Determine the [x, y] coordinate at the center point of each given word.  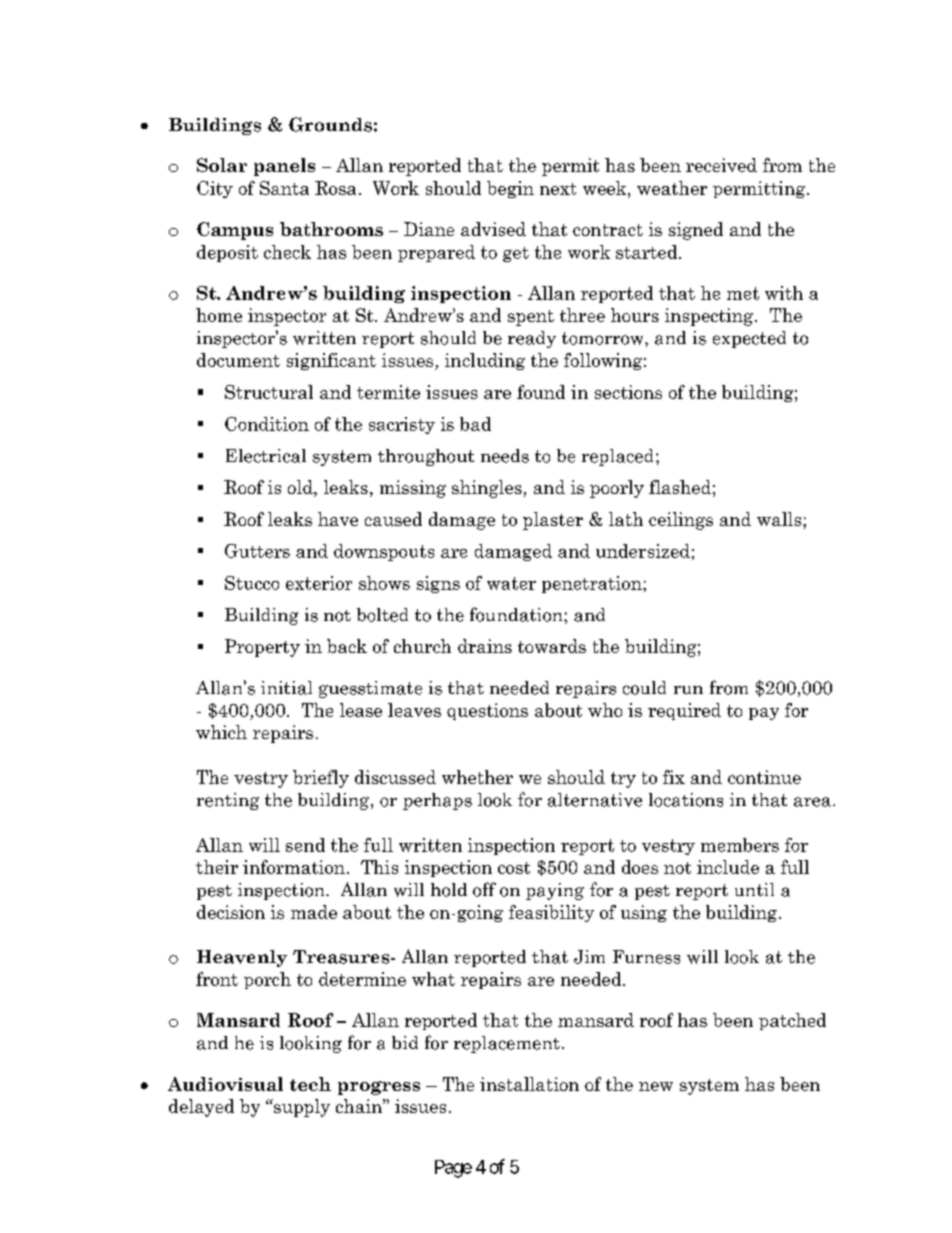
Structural [269, 392]
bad [475, 424]
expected [749, 339]
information [294, 867]
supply [301, 1108]
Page [453, 1169]
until [754, 889]
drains [485, 646]
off [484, 889]
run [688, 690]
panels [284, 167]
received [721, 165]
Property [262, 648]
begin [510, 189]
